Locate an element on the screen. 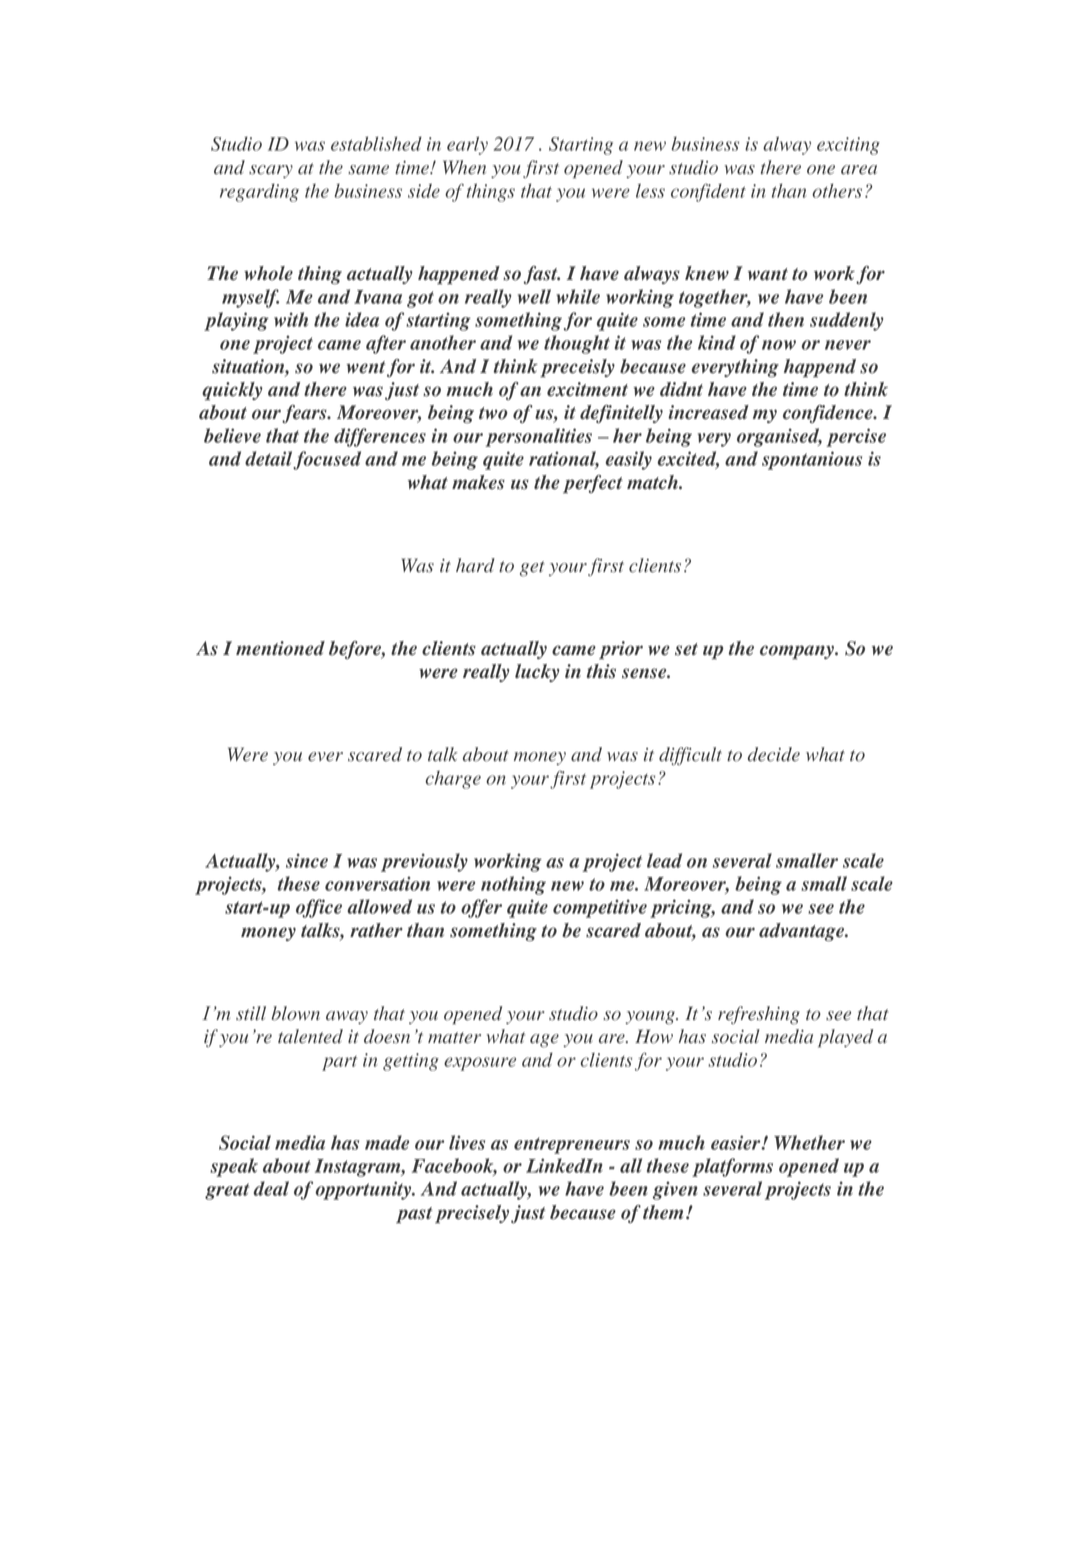 The height and width of the screenshot is (1543, 1091). others is located at coordinates (837, 191).
